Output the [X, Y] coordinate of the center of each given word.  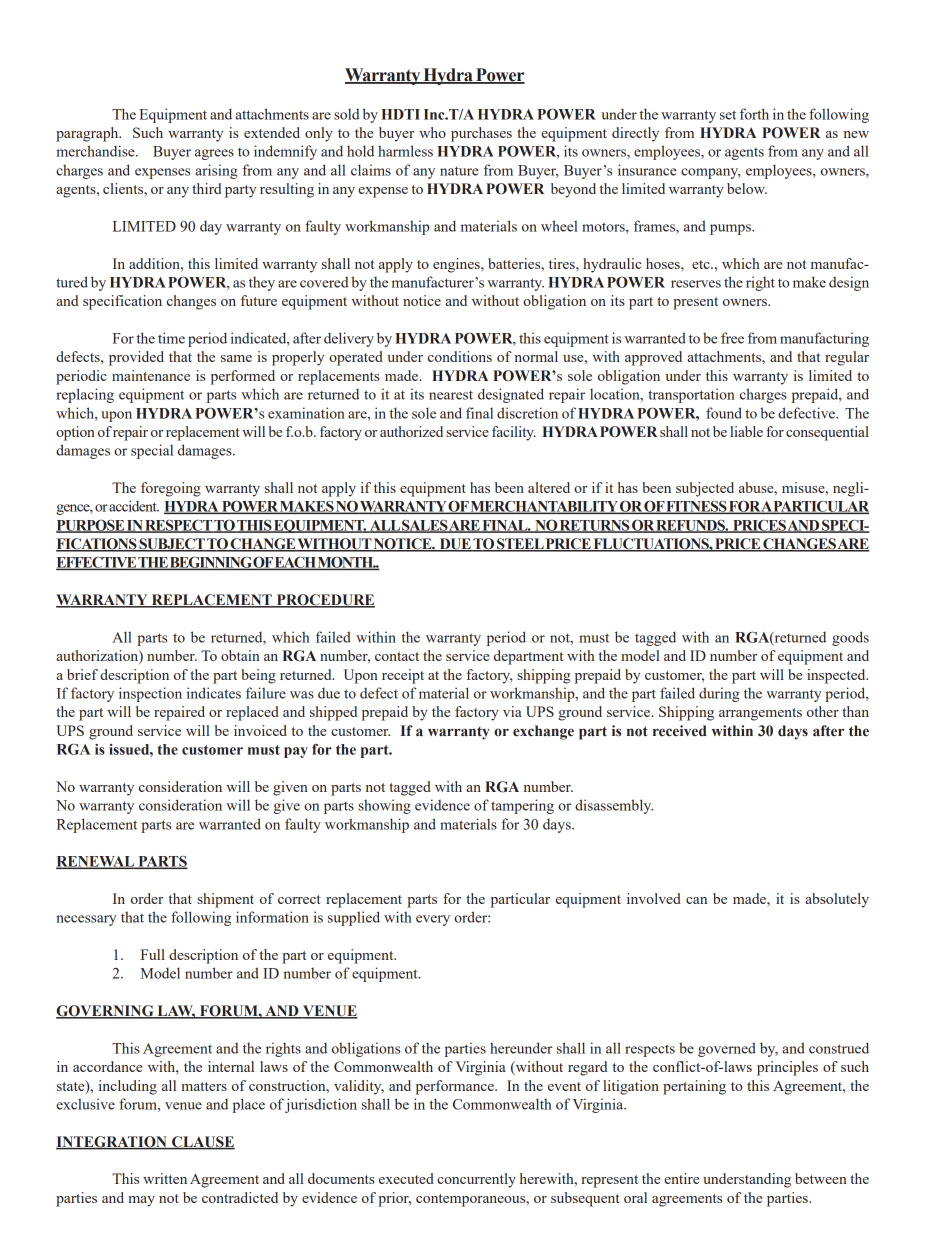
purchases [481, 134]
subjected [705, 489]
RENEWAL [96, 862]
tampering [522, 806]
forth [754, 114]
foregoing [171, 489]
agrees [214, 154]
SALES [425, 526]
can [696, 900]
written [165, 1178]
